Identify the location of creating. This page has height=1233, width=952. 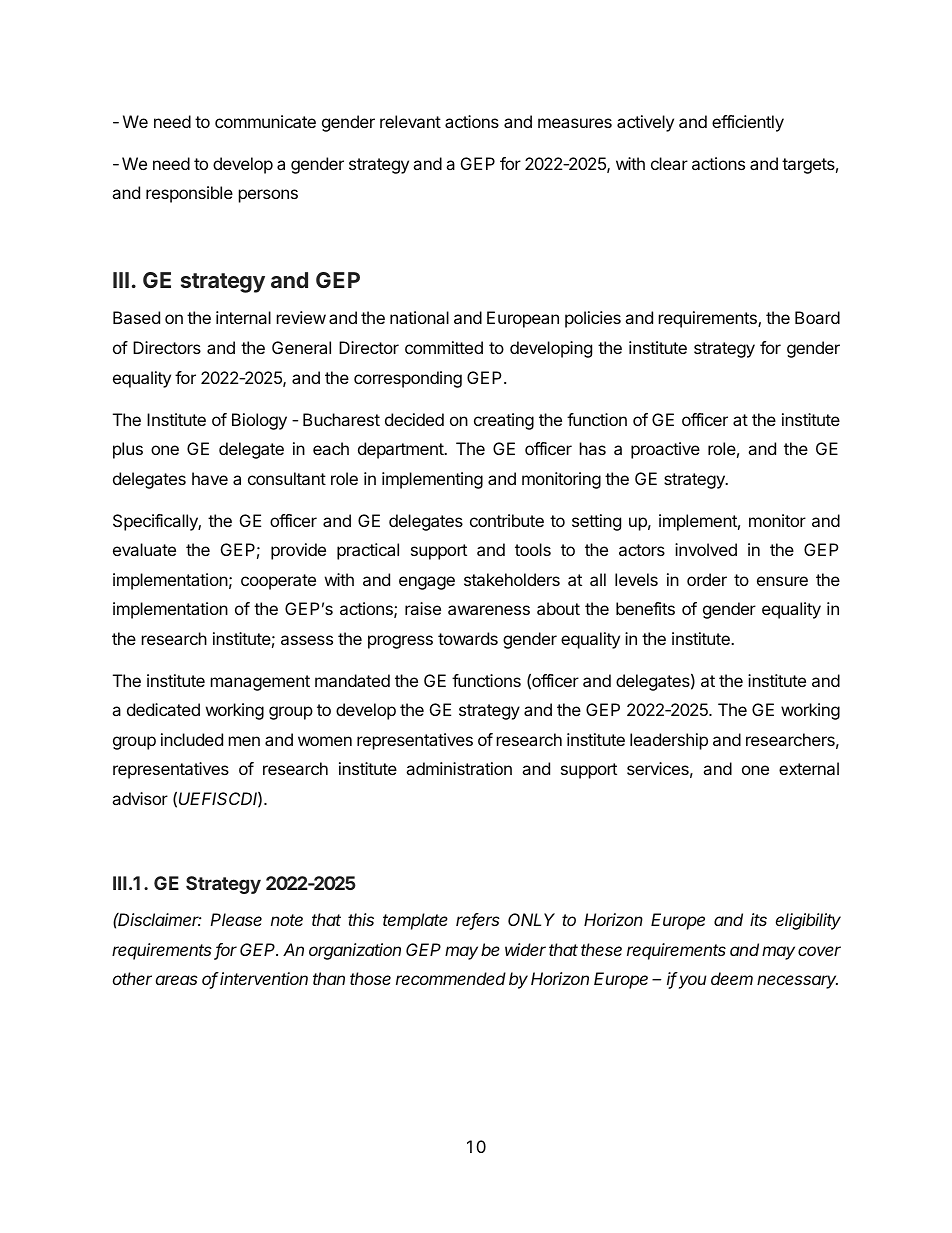
(504, 421).
